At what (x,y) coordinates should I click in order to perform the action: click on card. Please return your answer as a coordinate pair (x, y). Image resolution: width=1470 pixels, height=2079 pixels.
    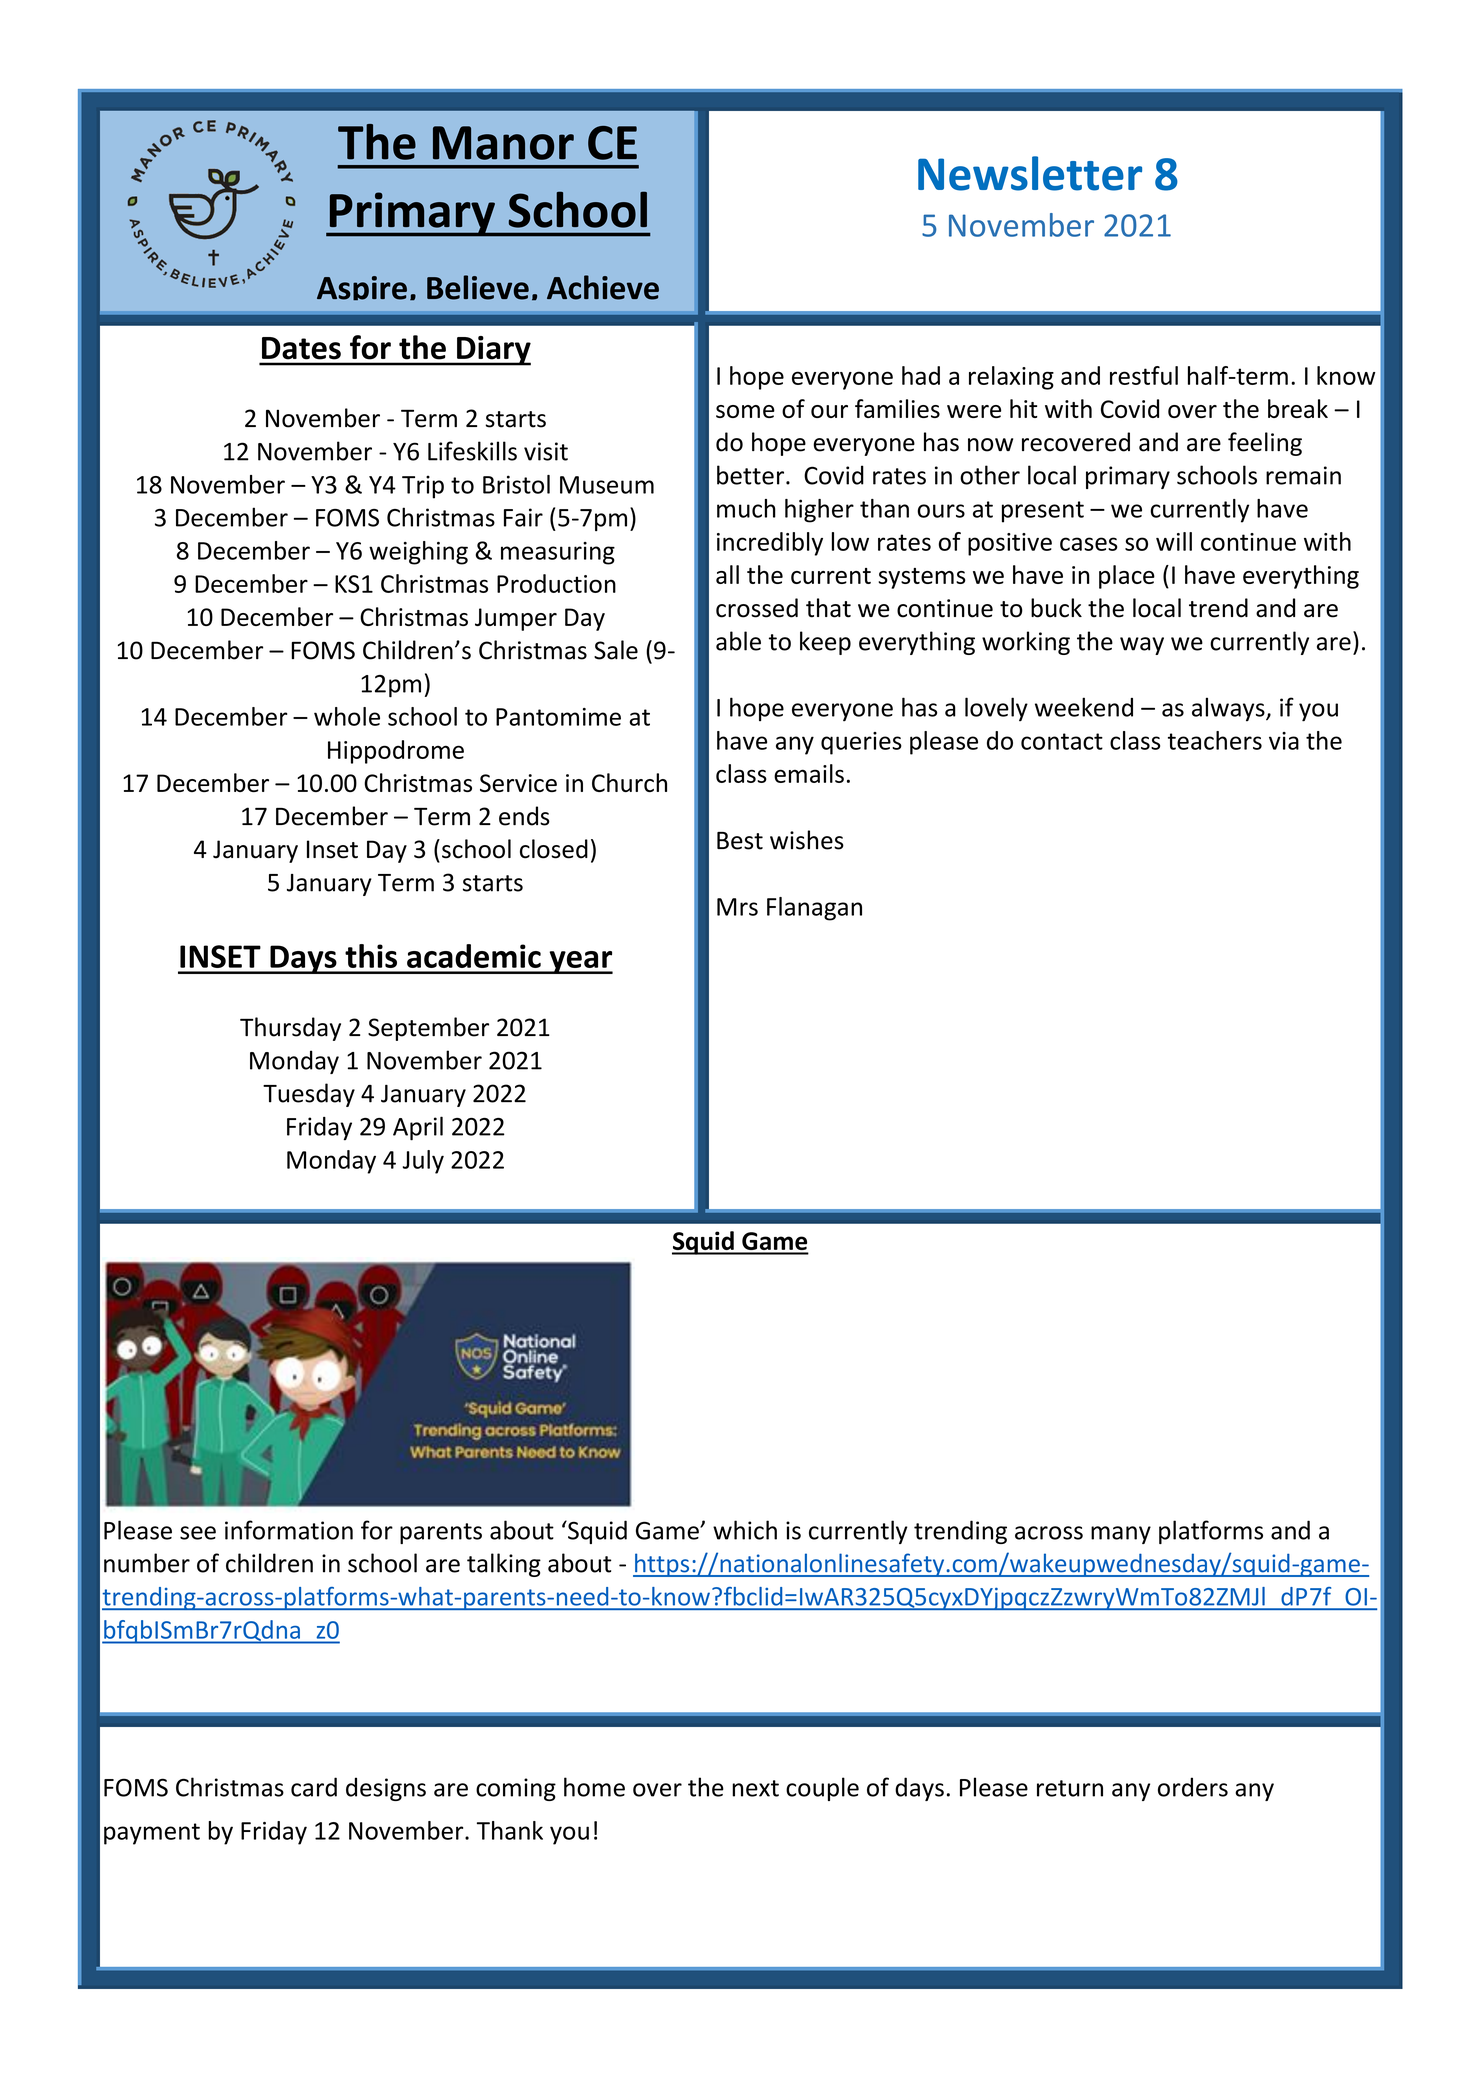
    Looking at the image, I should click on (314, 1787).
